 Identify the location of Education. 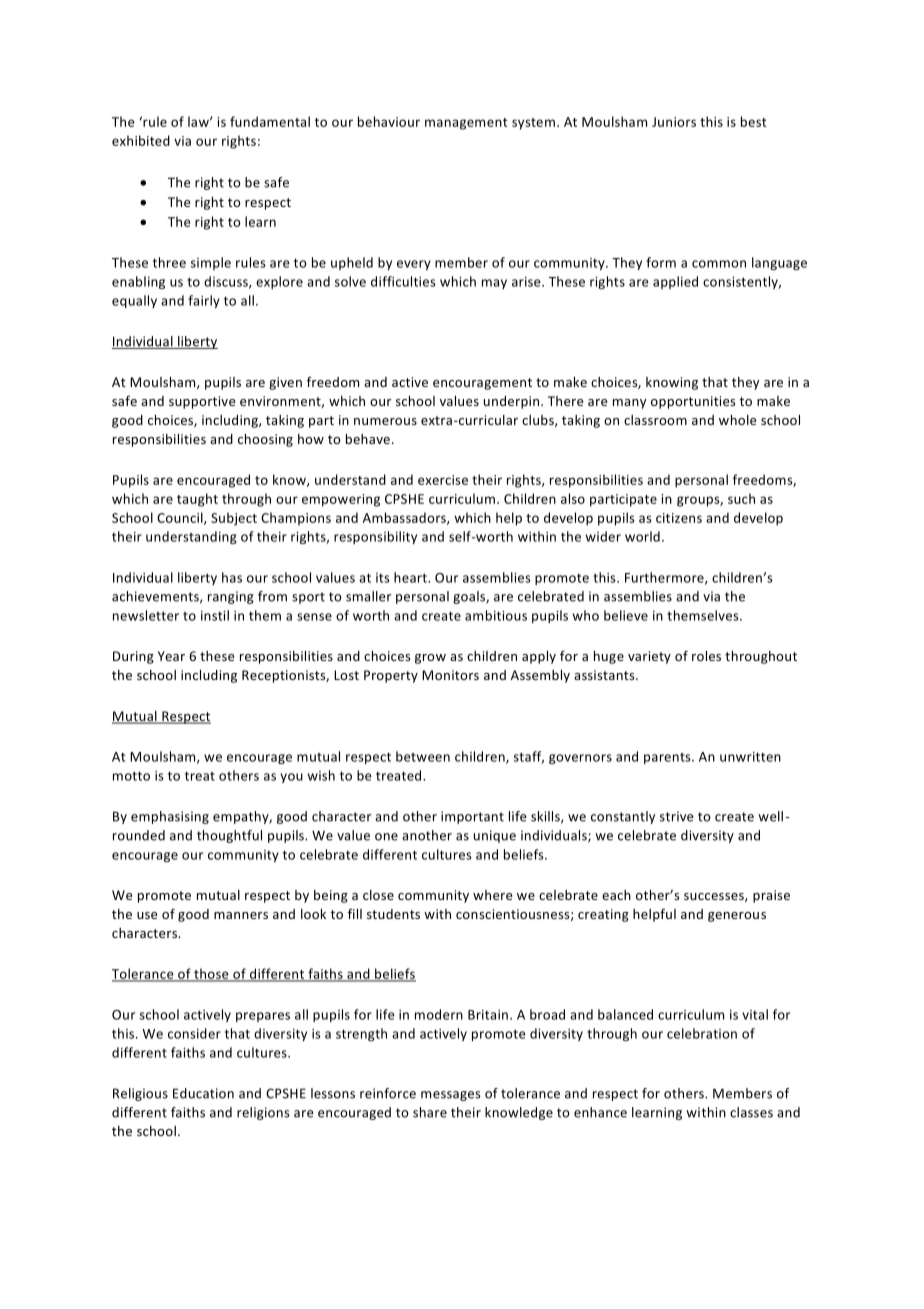
(203, 1093).
